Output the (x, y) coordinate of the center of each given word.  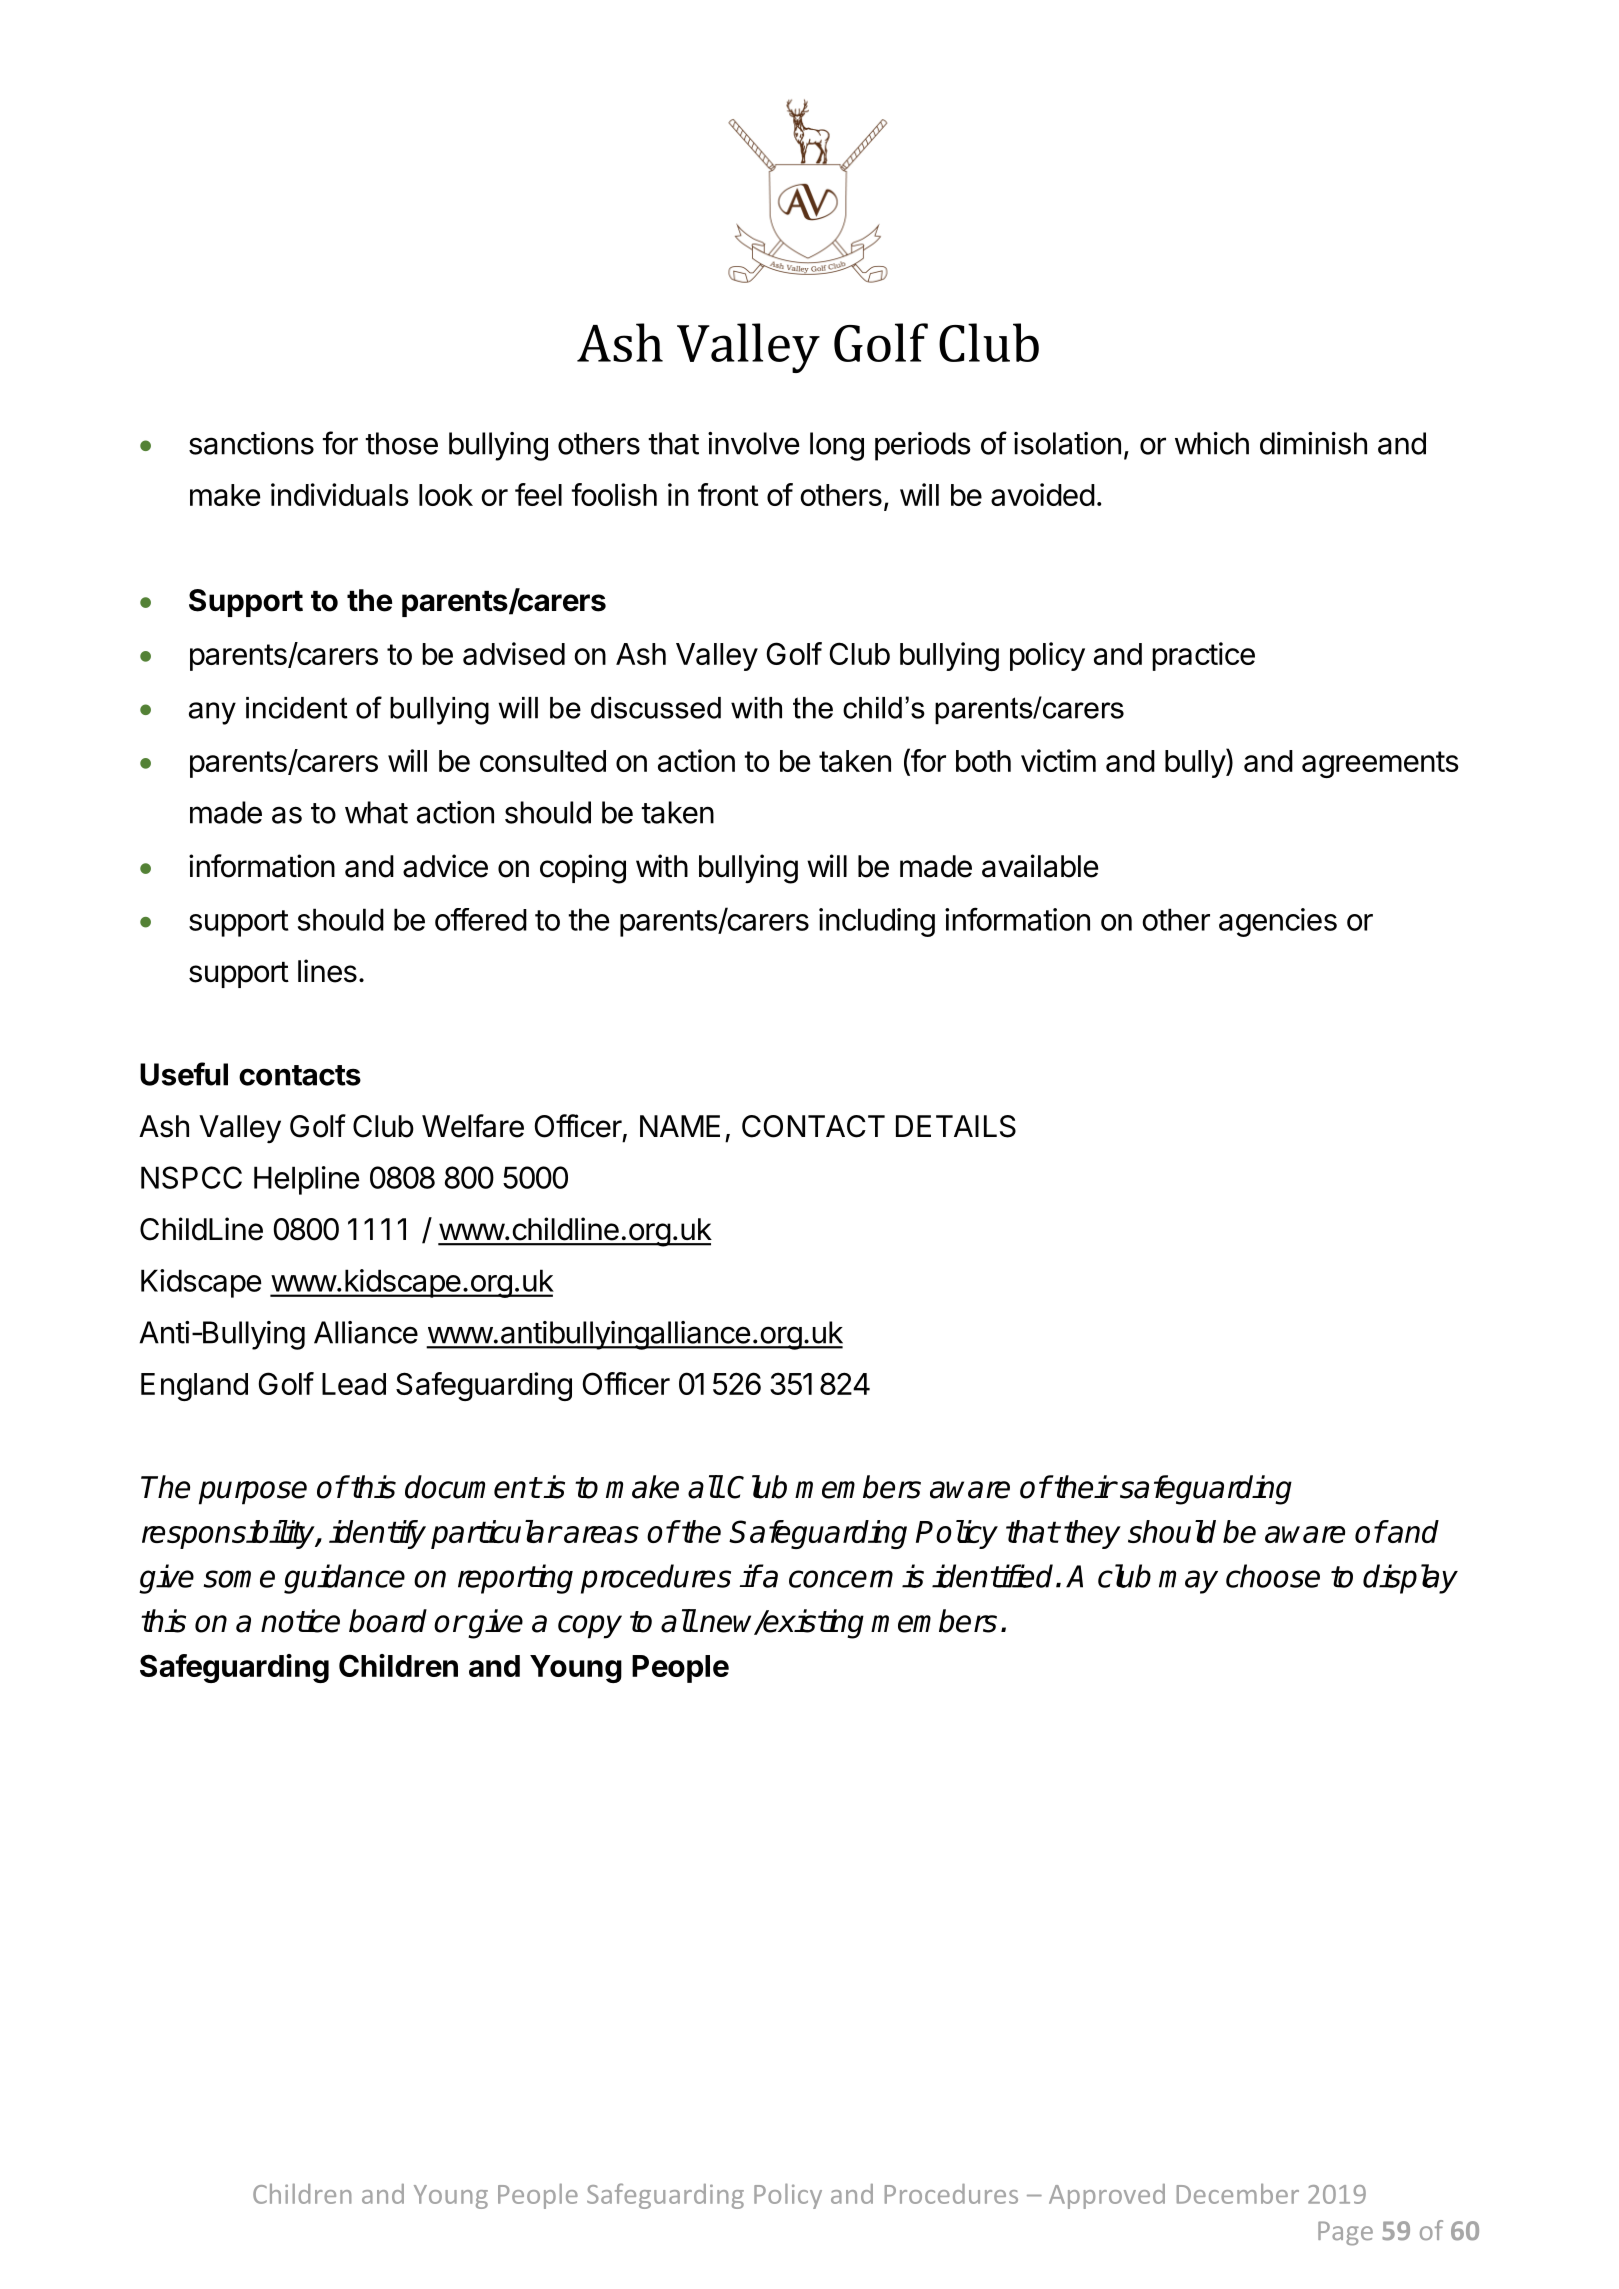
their (1084, 1487)
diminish (1313, 443)
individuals (340, 494)
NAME (680, 1126)
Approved (1107, 2196)
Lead (354, 1384)
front (728, 494)
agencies (1278, 922)
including (877, 922)
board (388, 1621)
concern (841, 1579)
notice (300, 1621)
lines (327, 971)
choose (1273, 1576)
